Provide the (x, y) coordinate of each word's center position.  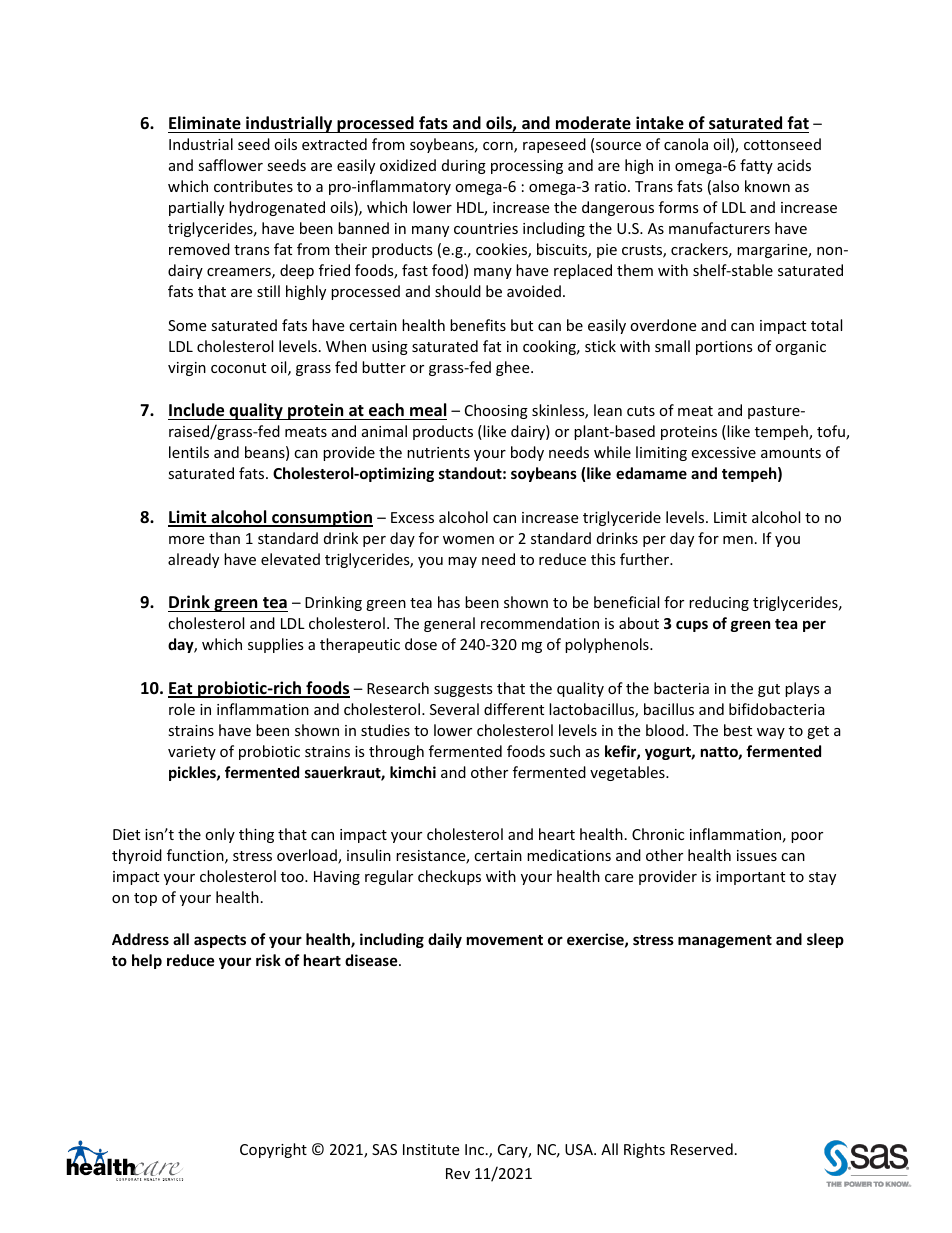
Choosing (496, 411)
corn (499, 147)
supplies (276, 645)
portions (724, 348)
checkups (449, 877)
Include (196, 410)
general (449, 624)
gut (769, 690)
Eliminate (205, 123)
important (750, 878)
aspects (220, 941)
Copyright (273, 1150)
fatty (756, 166)
